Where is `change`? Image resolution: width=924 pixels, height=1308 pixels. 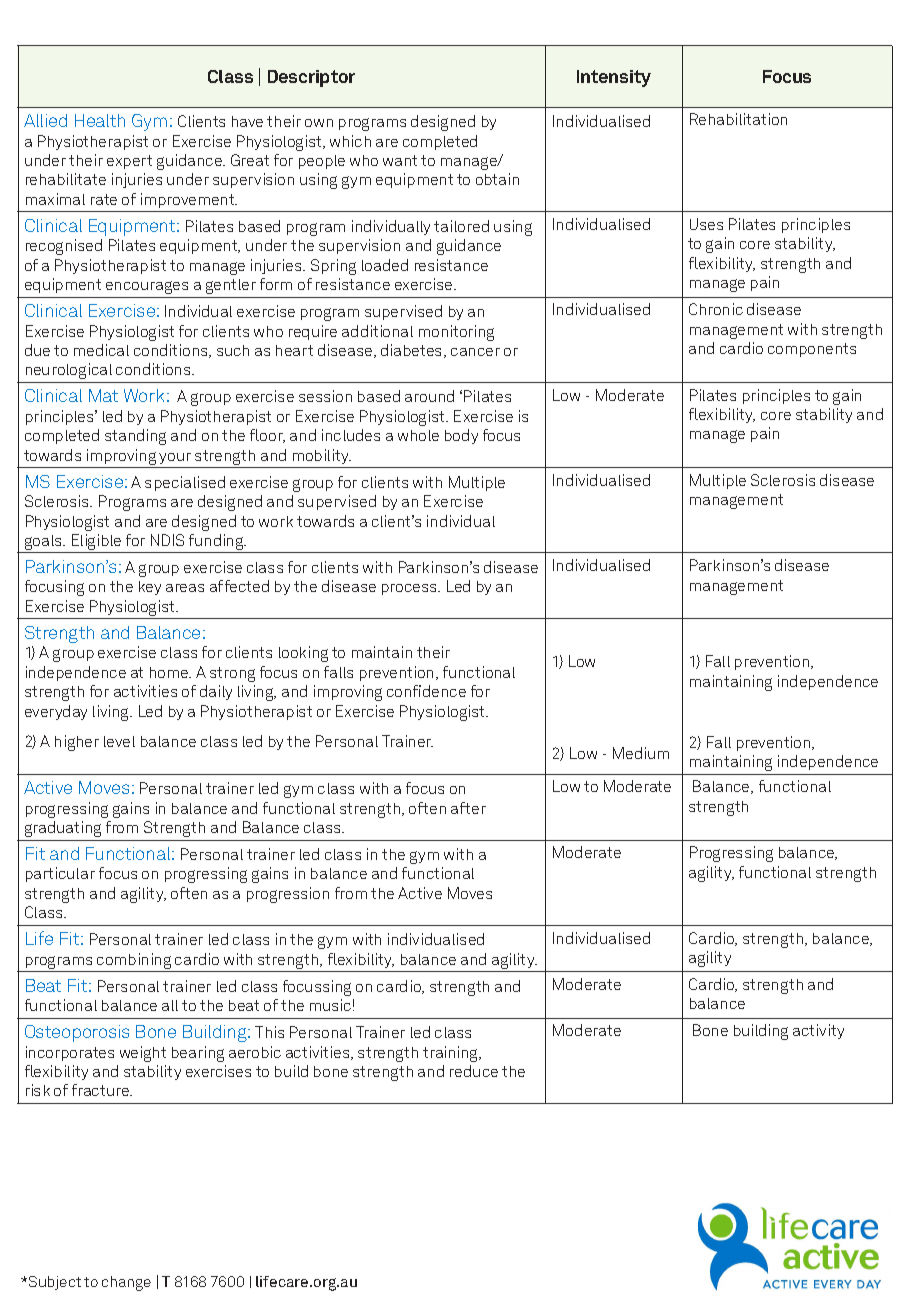 change is located at coordinates (126, 1283).
